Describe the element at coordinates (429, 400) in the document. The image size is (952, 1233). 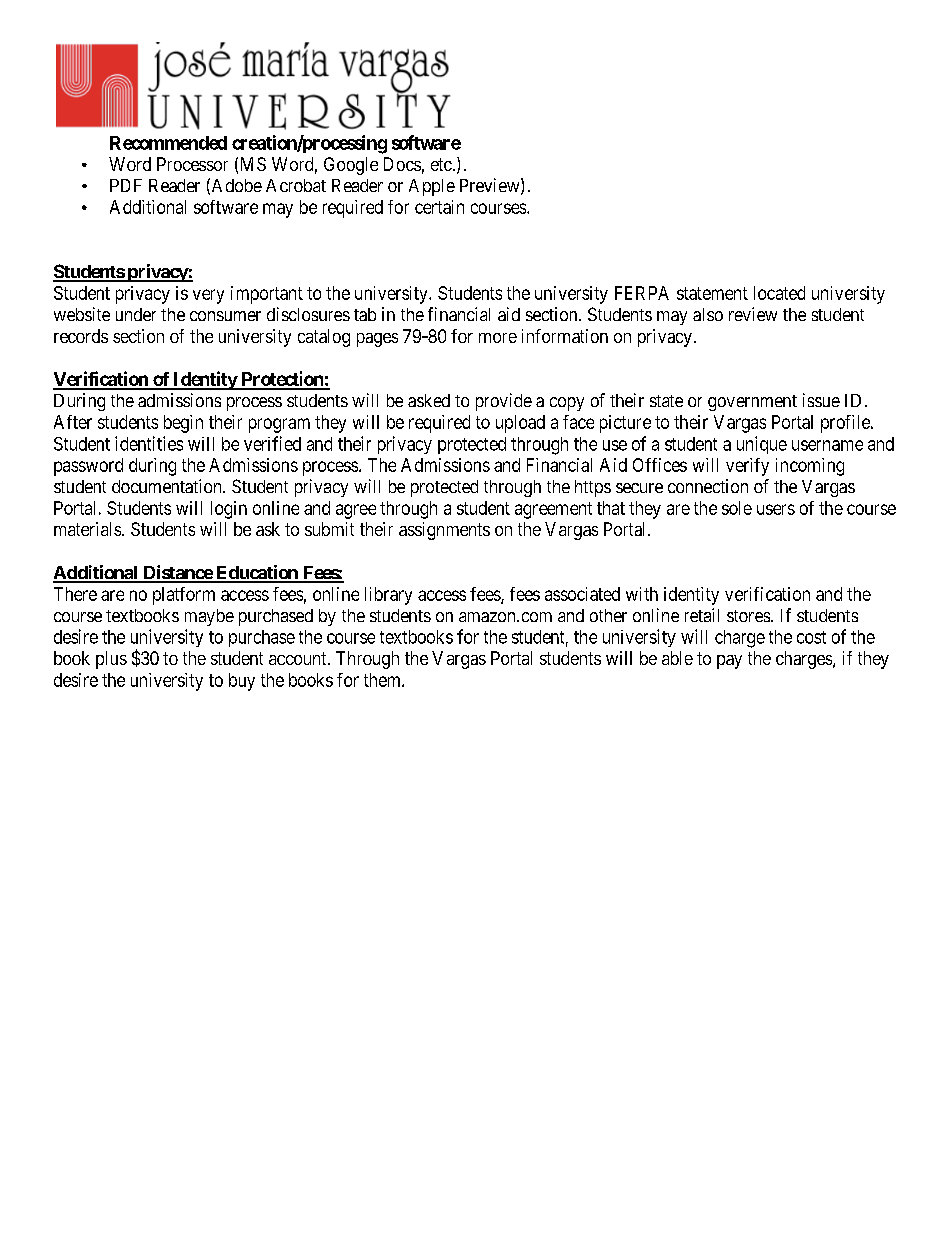
I see `asked` at that location.
